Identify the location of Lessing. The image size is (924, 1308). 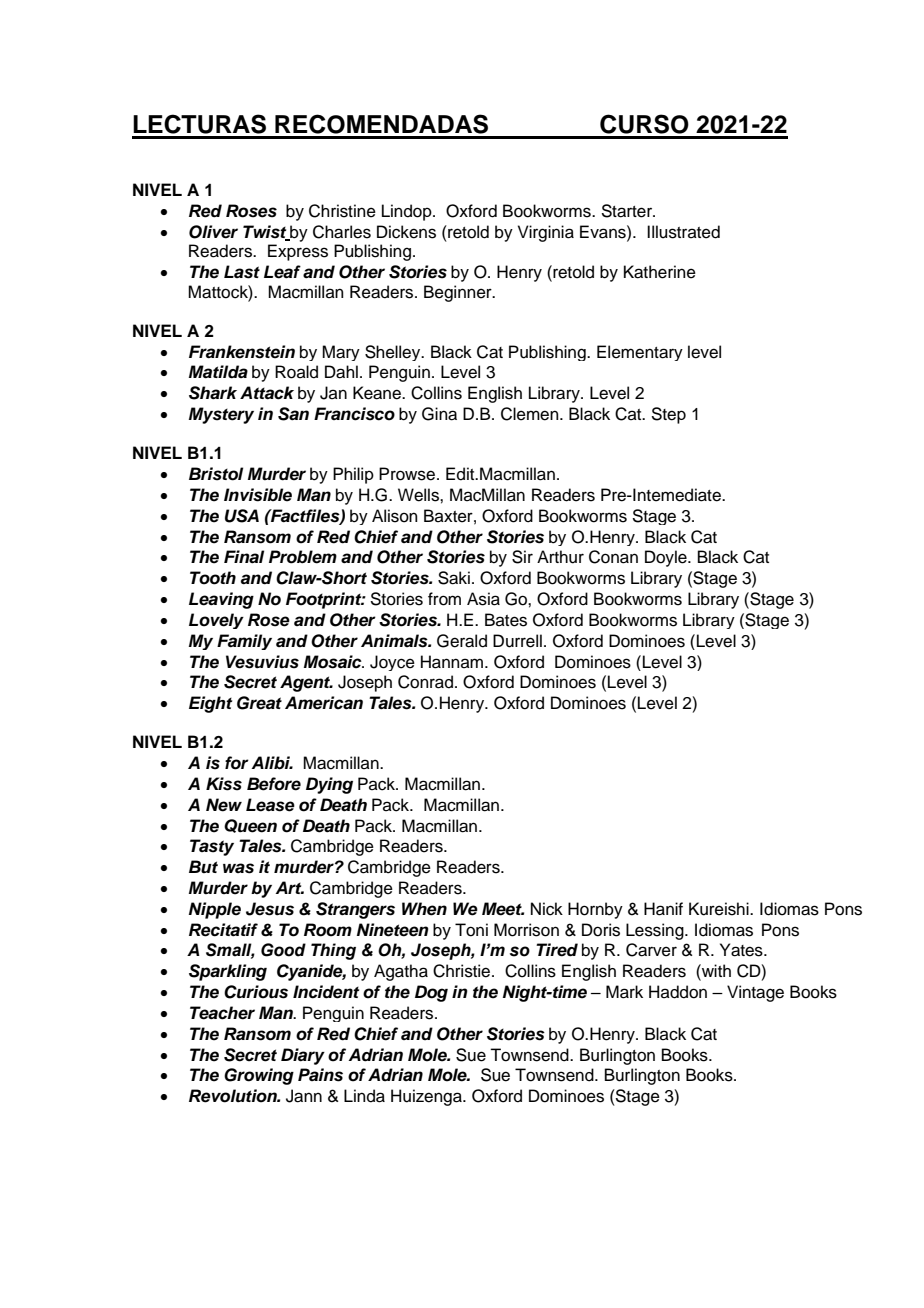
(656, 931).
